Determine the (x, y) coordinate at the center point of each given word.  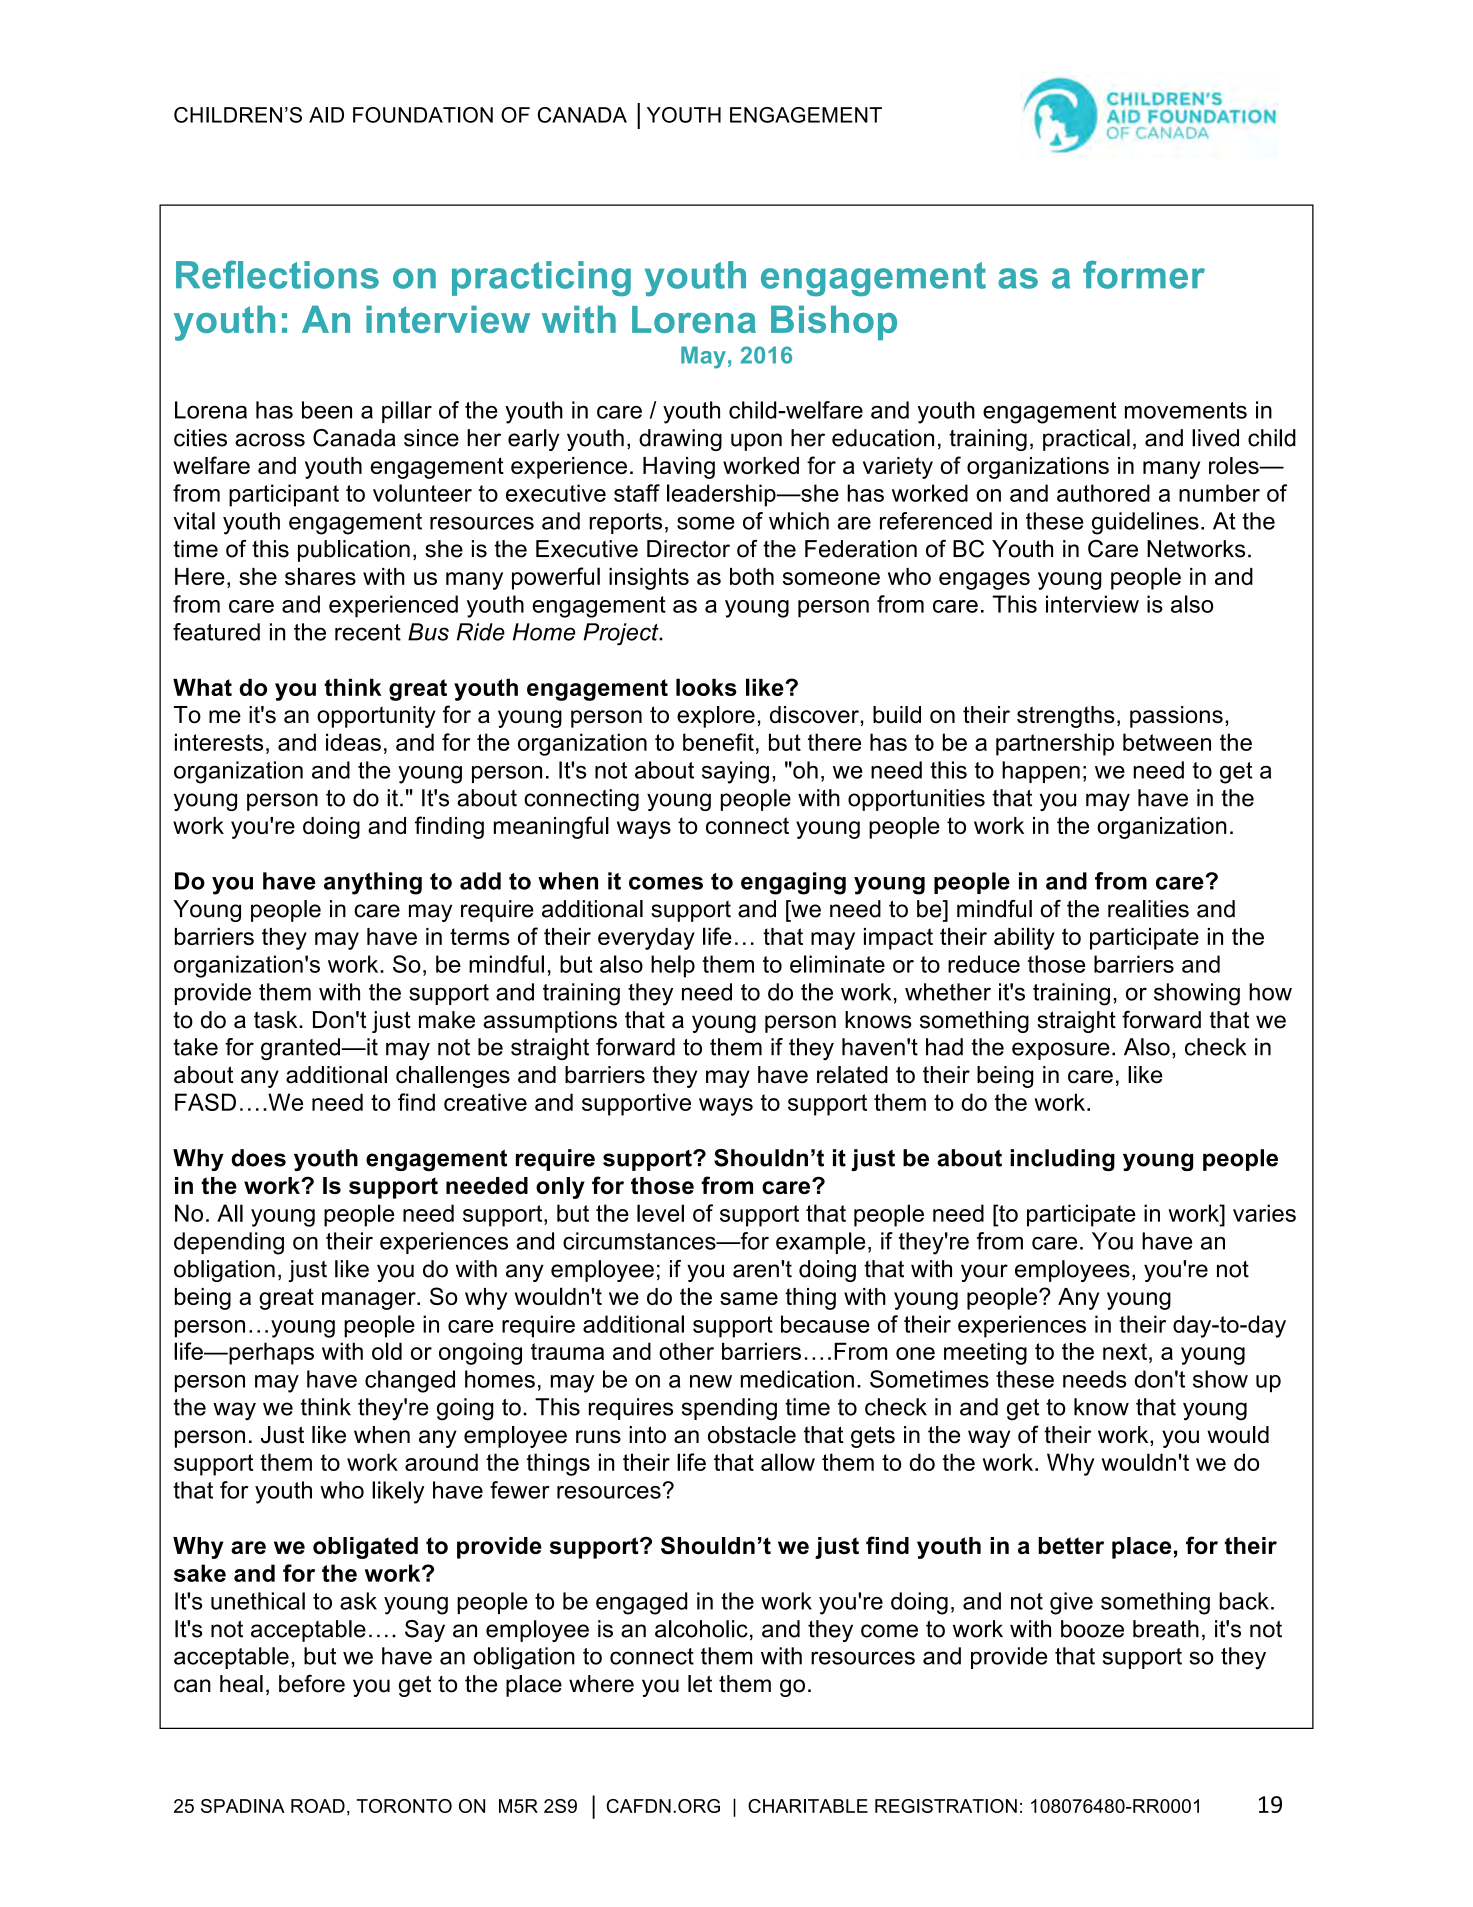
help (673, 966)
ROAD (318, 1806)
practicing (541, 278)
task (277, 1020)
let (700, 1684)
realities (1148, 909)
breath (1166, 1629)
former (1144, 275)
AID (326, 115)
